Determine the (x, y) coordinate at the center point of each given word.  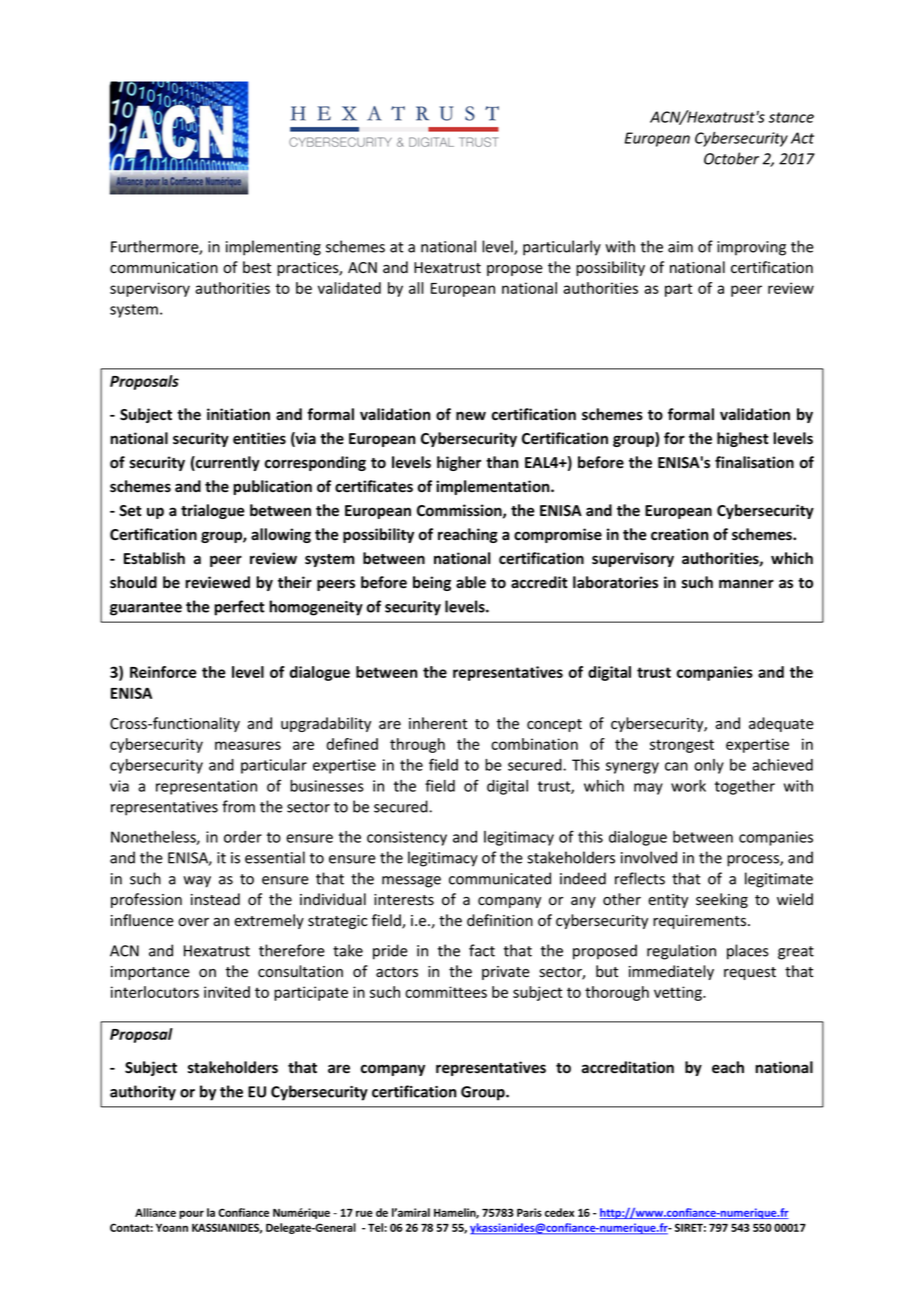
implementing (273, 248)
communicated (500, 878)
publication (272, 487)
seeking (722, 900)
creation (680, 534)
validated (349, 288)
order (243, 837)
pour (191, 1214)
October (731, 158)
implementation (494, 487)
